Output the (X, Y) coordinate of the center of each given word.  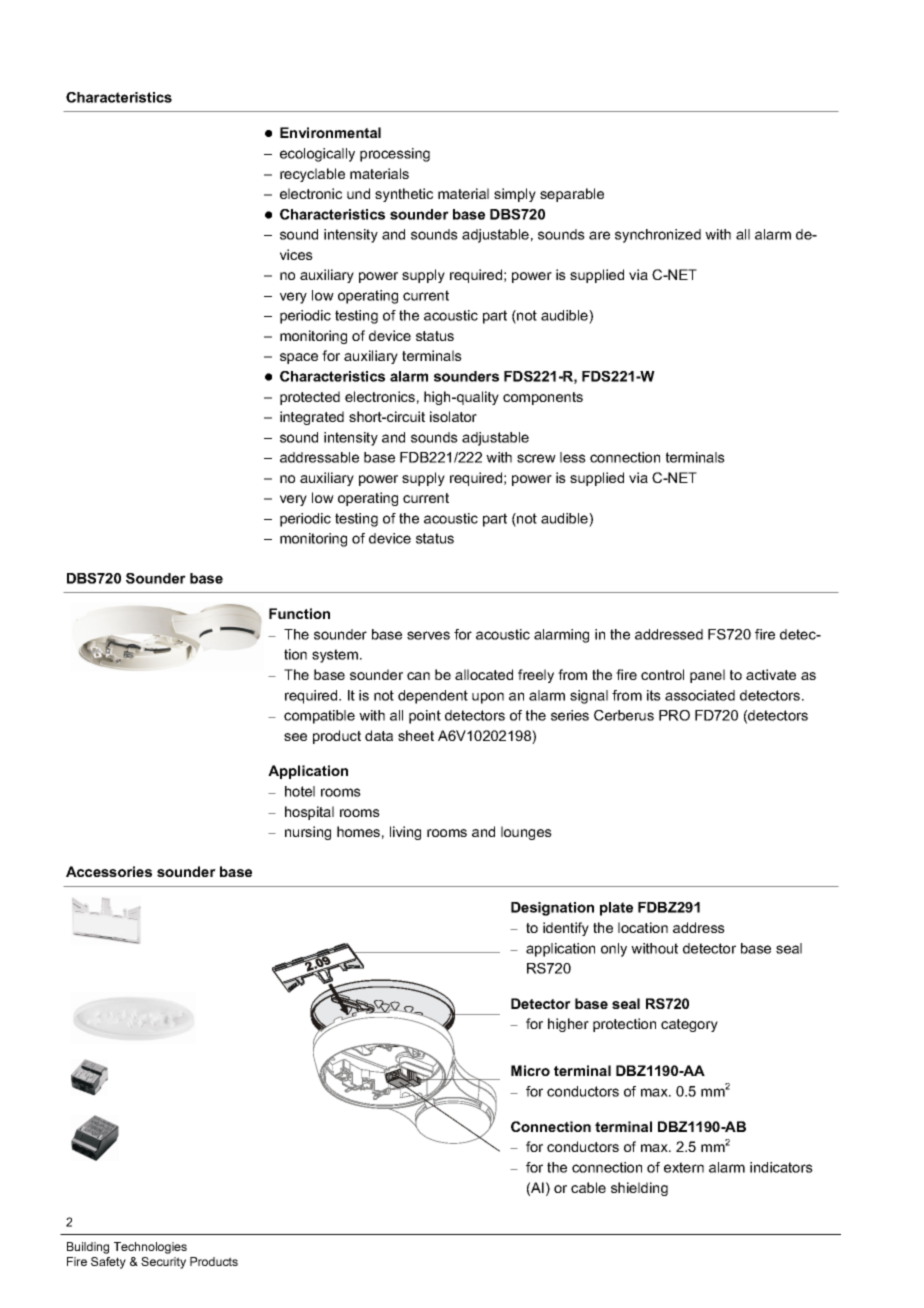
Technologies (150, 1248)
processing (395, 155)
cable (588, 1187)
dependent (433, 697)
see (295, 737)
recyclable (312, 175)
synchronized (658, 236)
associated (700, 695)
